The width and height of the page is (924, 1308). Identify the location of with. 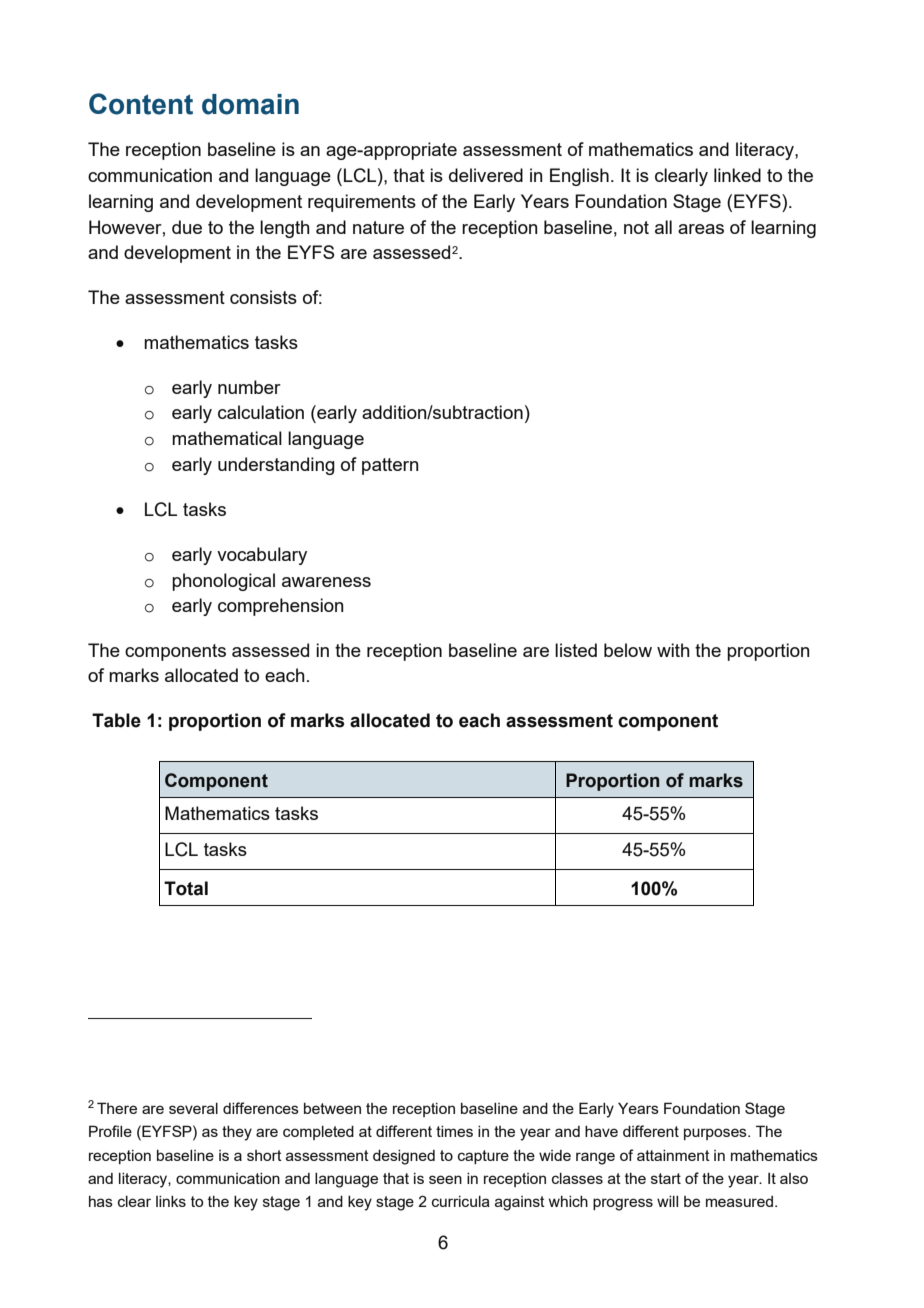
(673, 650).
